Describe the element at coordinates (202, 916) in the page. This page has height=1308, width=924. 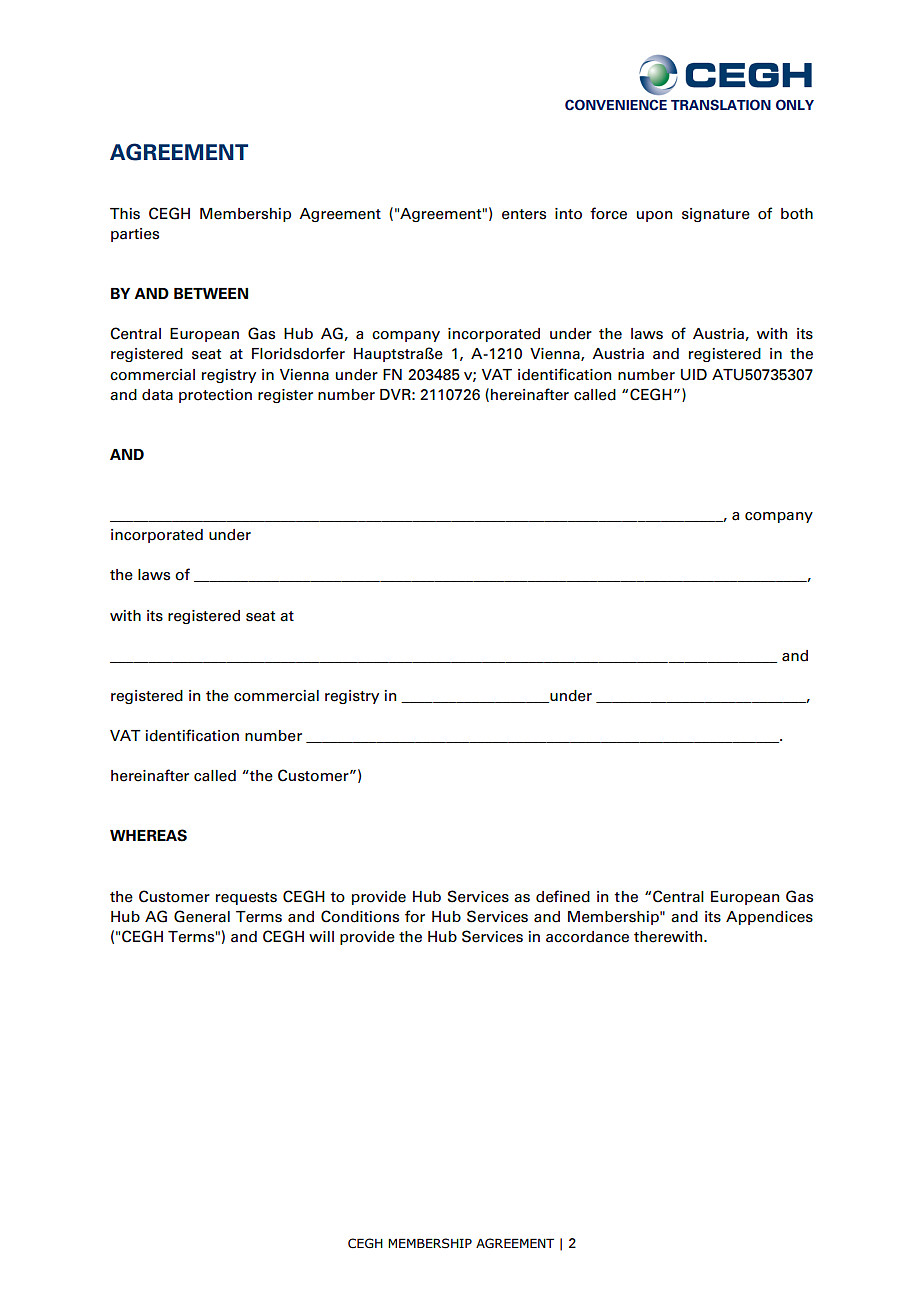
I see `General` at that location.
